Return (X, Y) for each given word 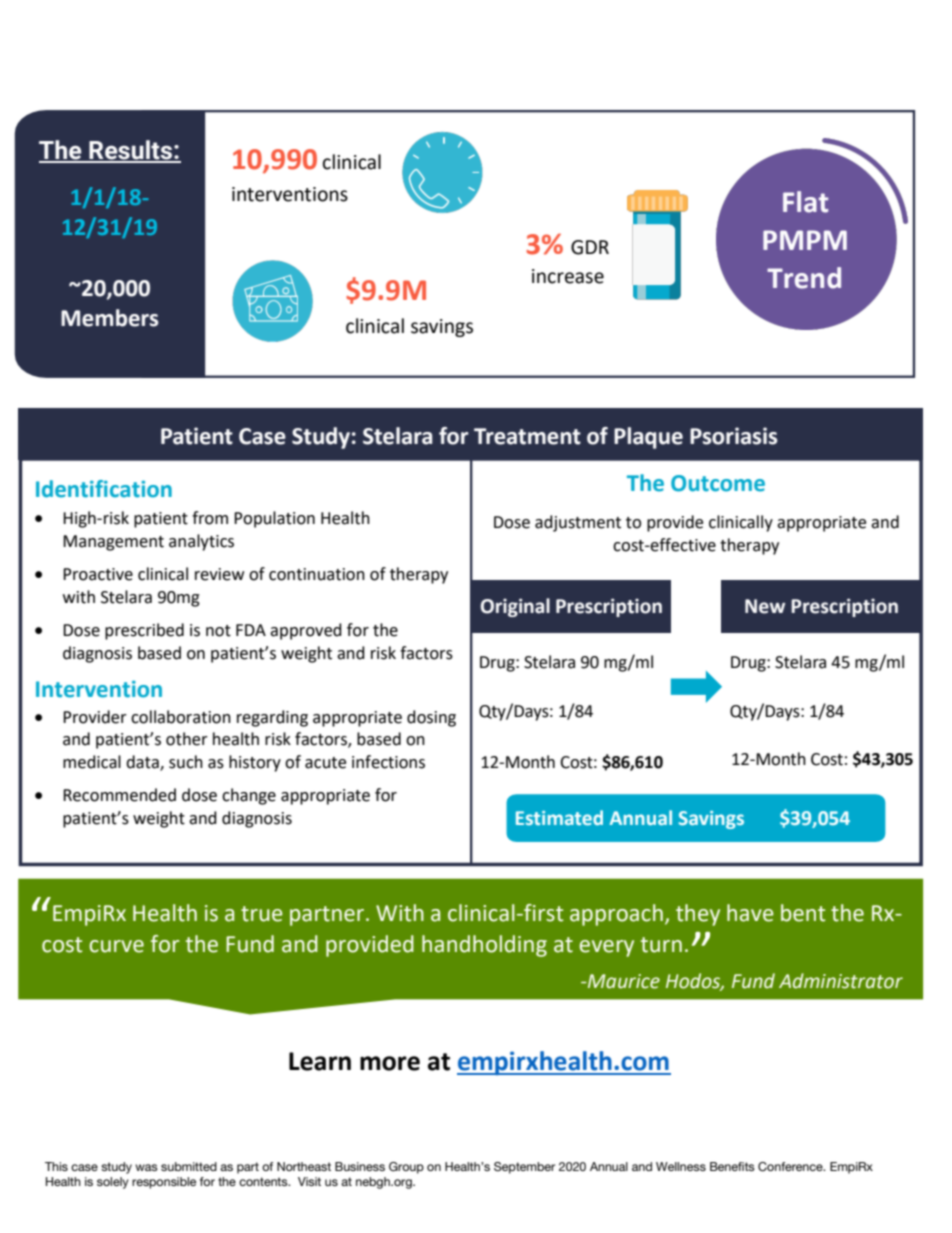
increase (568, 276)
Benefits (732, 1166)
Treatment (527, 436)
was (146, 1167)
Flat (805, 202)
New (765, 606)
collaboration (181, 717)
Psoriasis (734, 436)
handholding (484, 946)
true (262, 914)
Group (406, 1168)
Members (110, 318)
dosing (431, 718)
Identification (104, 489)
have (750, 913)
